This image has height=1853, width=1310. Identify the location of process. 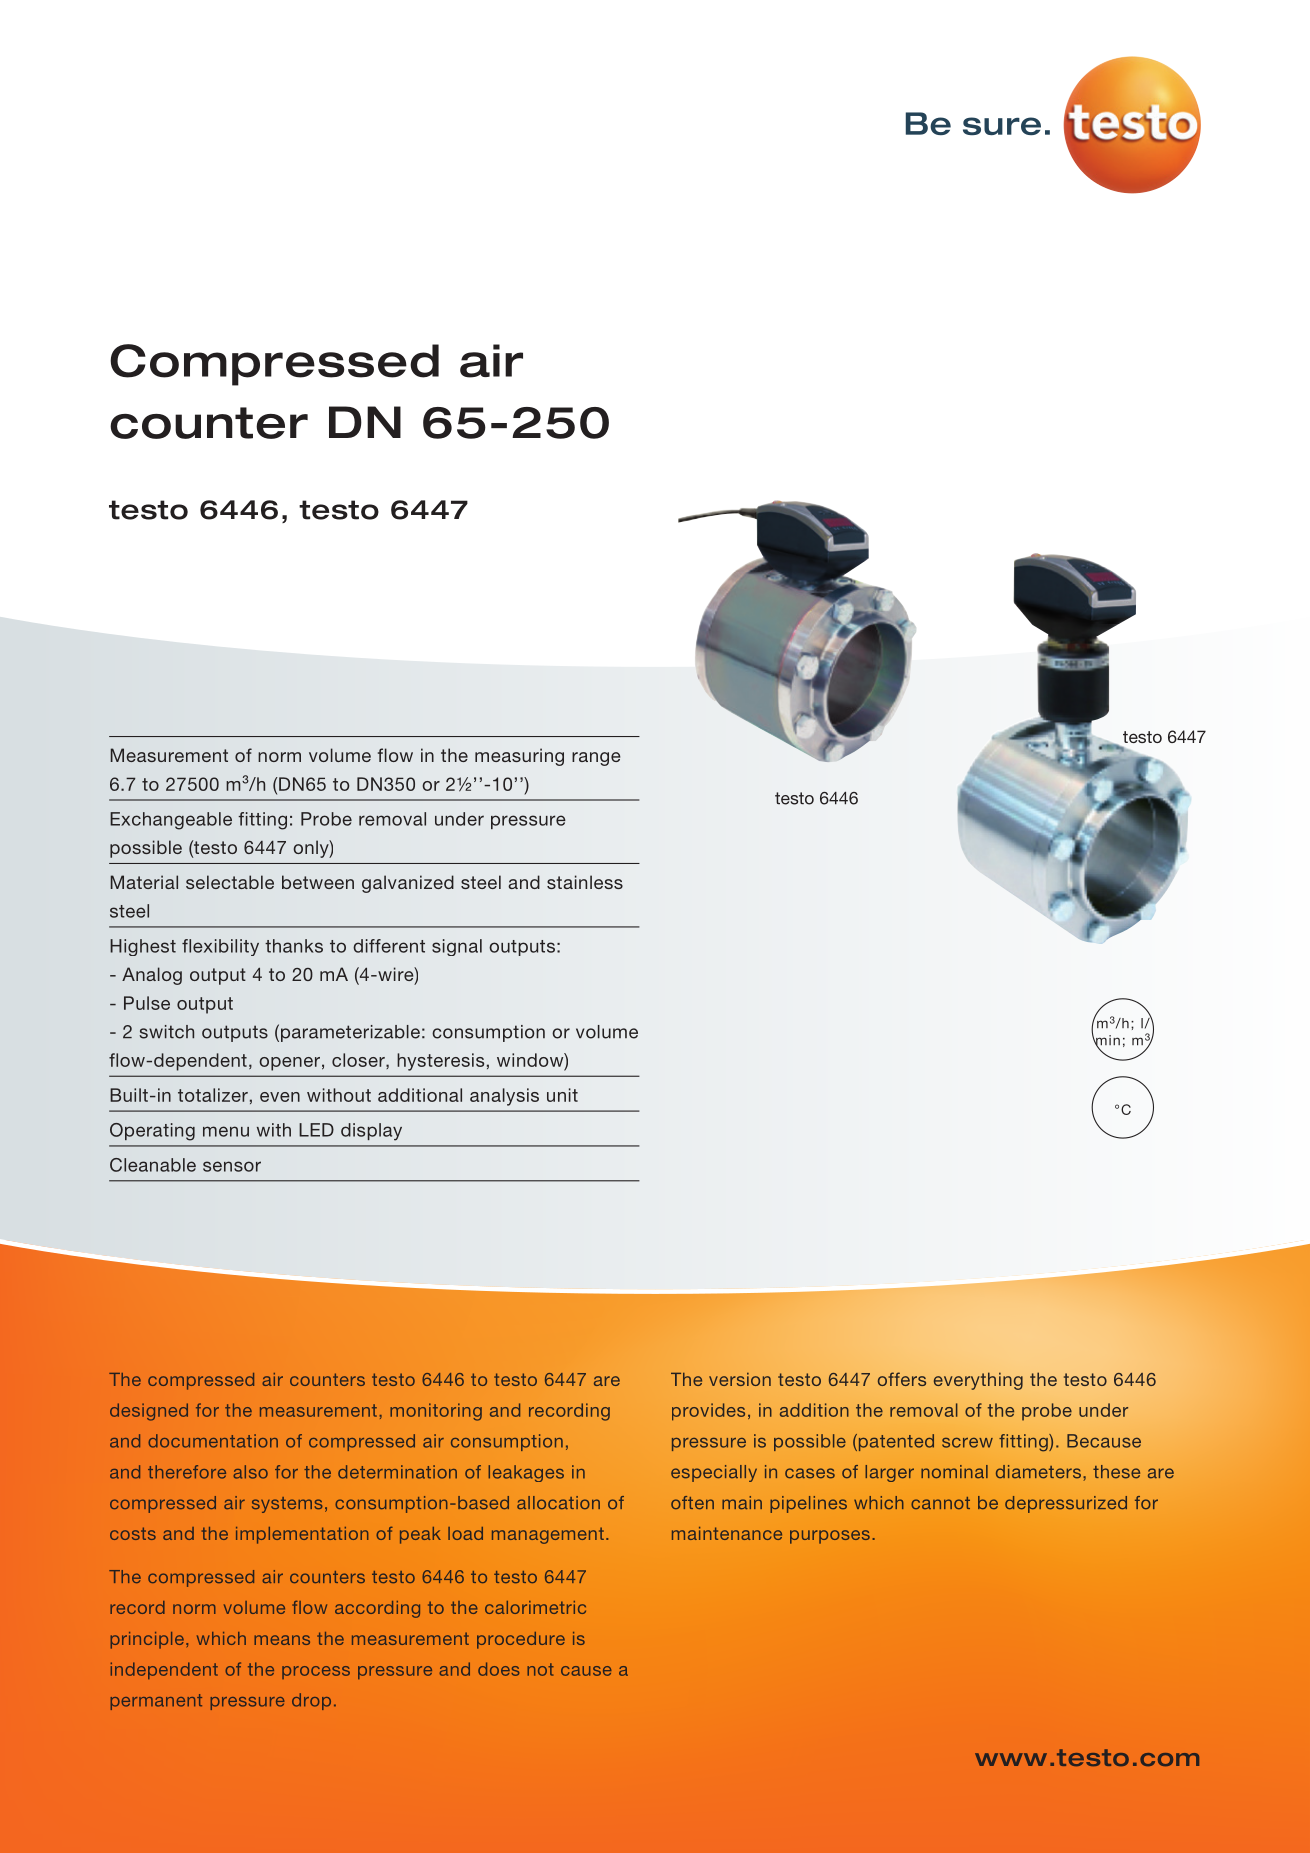
(316, 1672).
